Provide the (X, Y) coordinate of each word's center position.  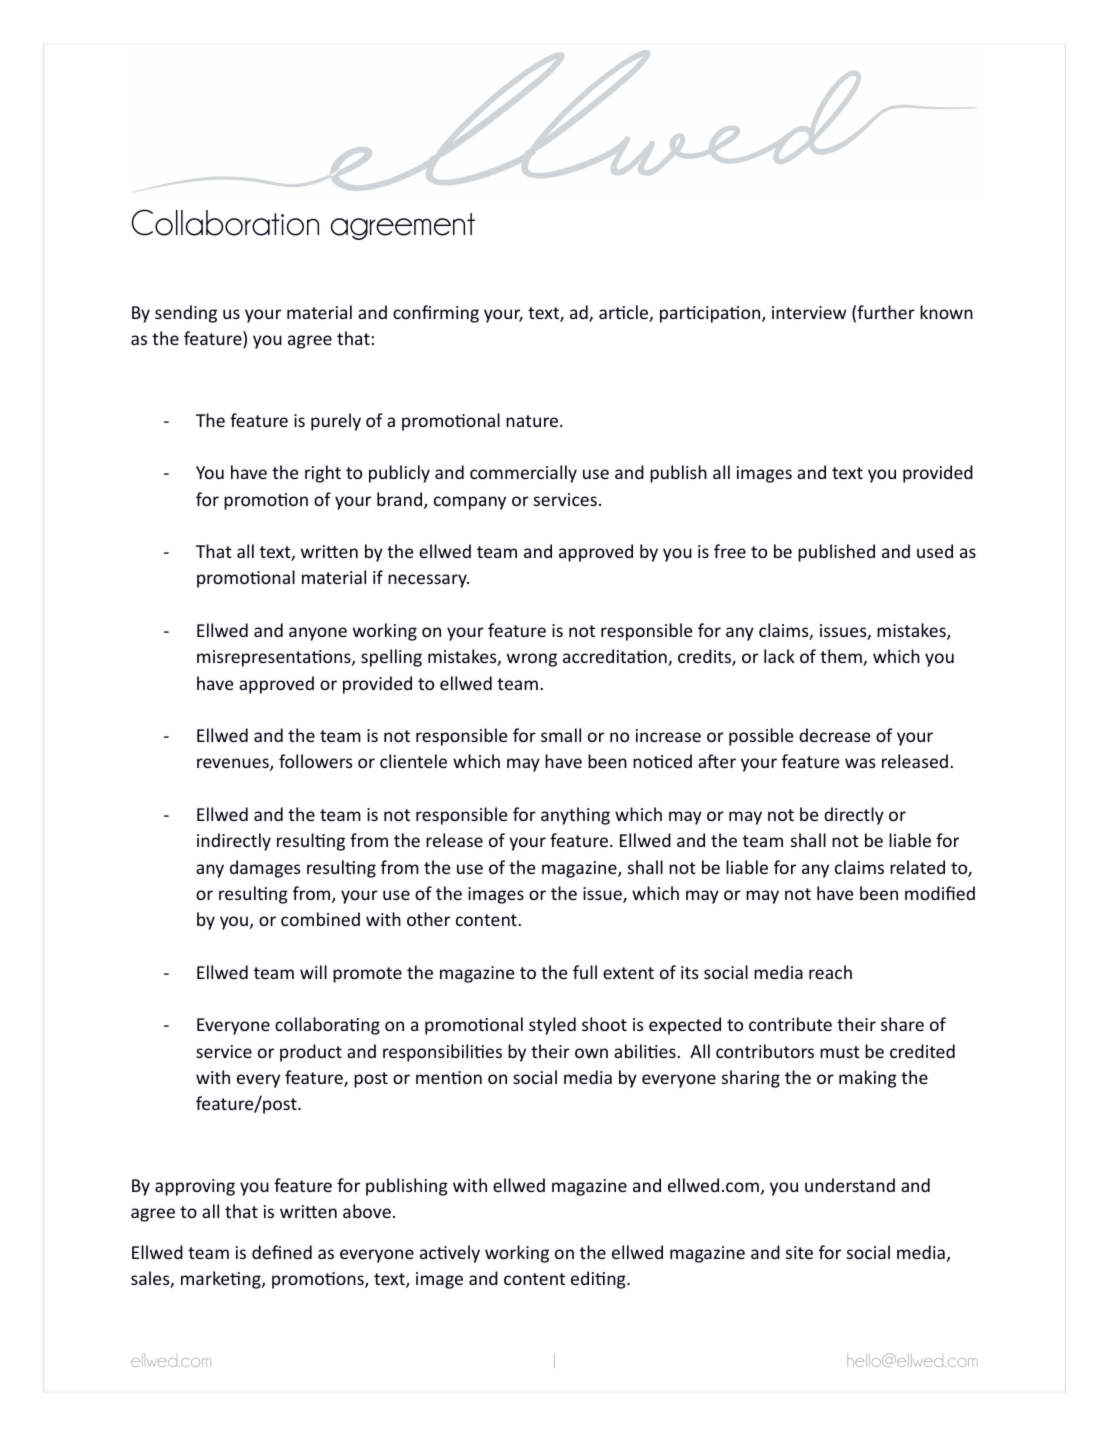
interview (809, 312)
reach (830, 972)
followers (315, 761)
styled (552, 1026)
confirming (436, 314)
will (313, 972)
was (860, 763)
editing (599, 1280)
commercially (523, 474)
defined (282, 1252)
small (561, 735)
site (799, 1252)
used (935, 551)
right (323, 474)
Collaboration (225, 222)
